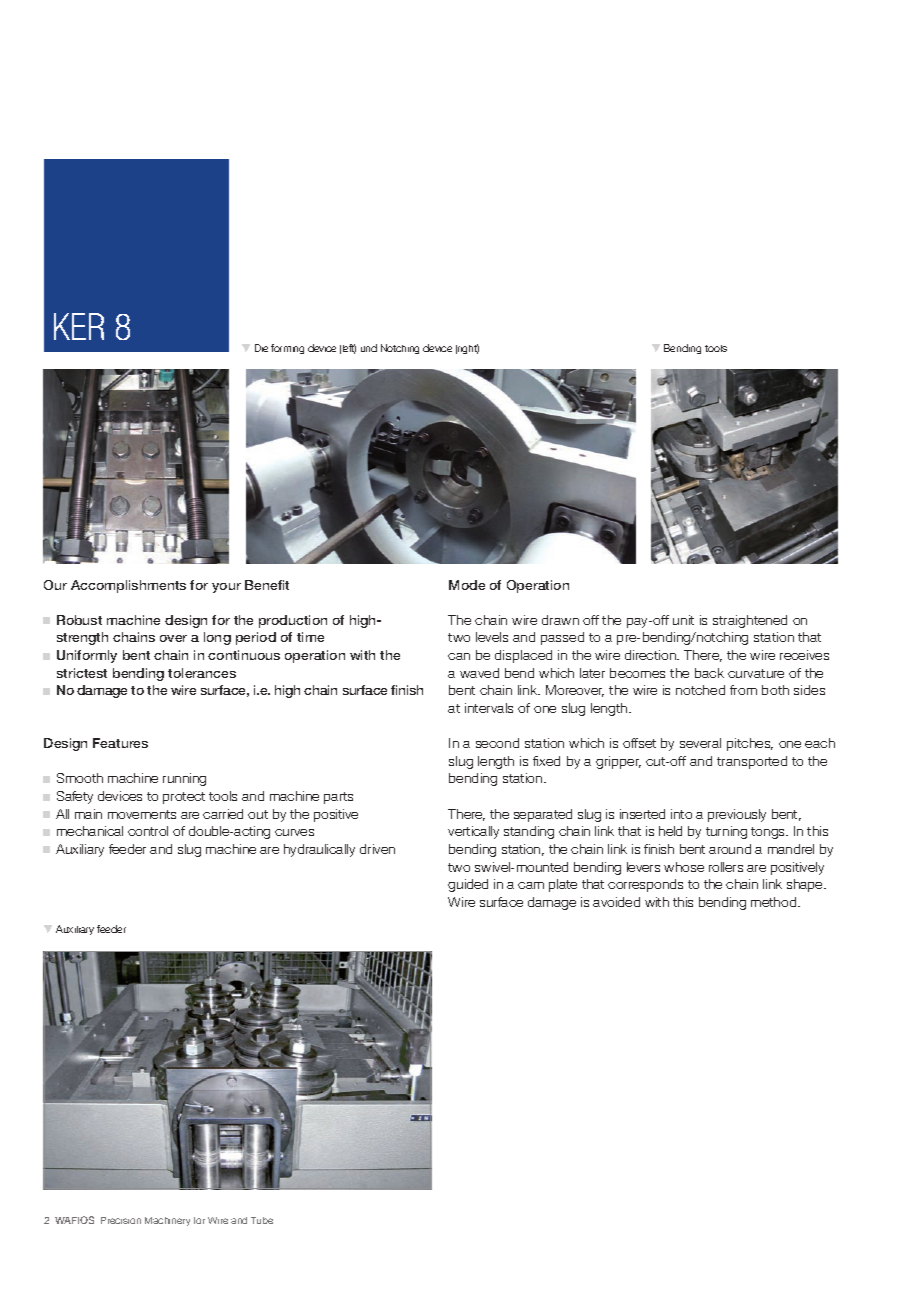 The width and height of the page is (924, 1308). Describe the element at coordinates (459, 656) in the page. I see `can` at that location.
